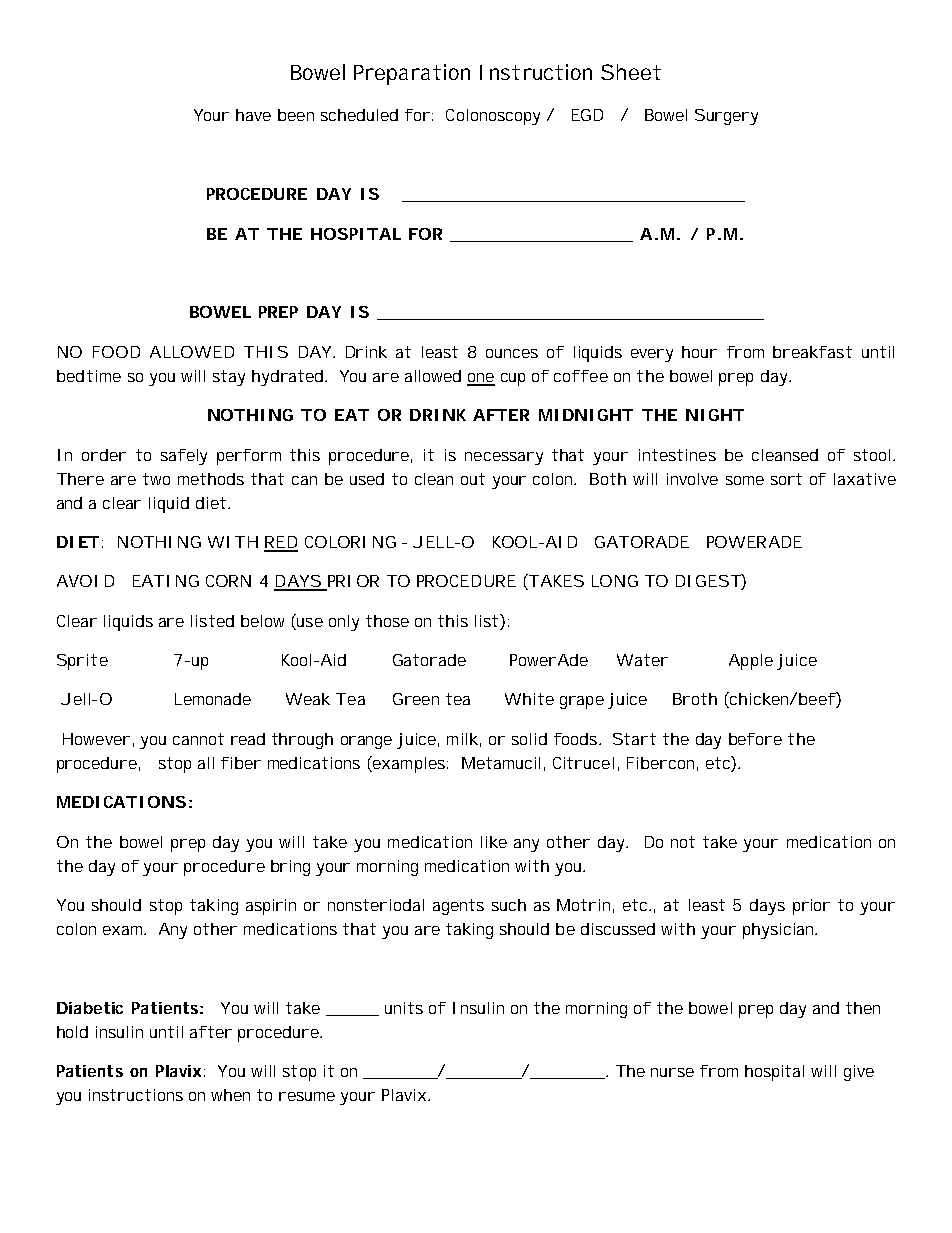  What do you see at coordinates (812, 352) in the screenshot?
I see `breakfast` at bounding box center [812, 352].
